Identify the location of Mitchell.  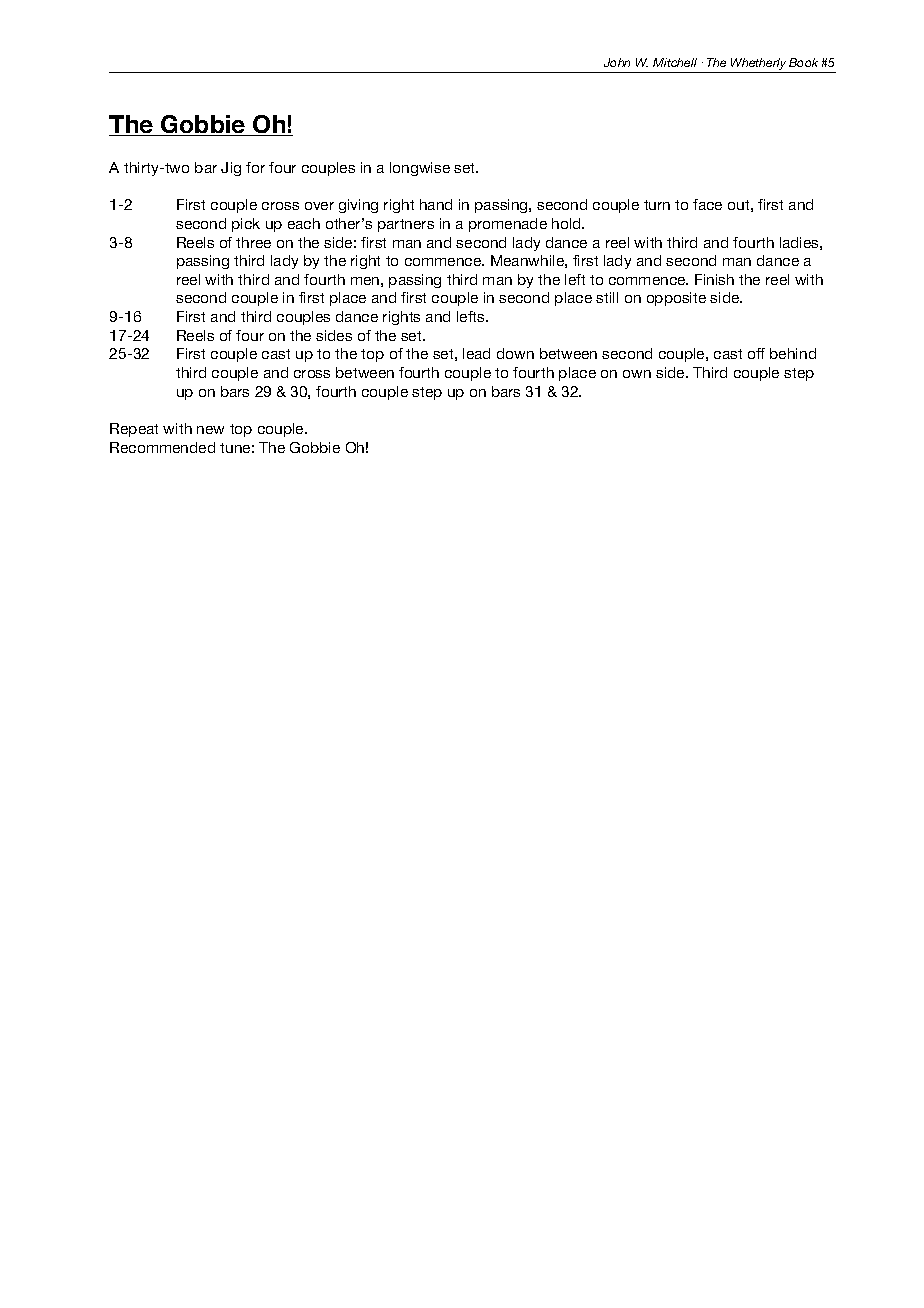
(675, 62).
